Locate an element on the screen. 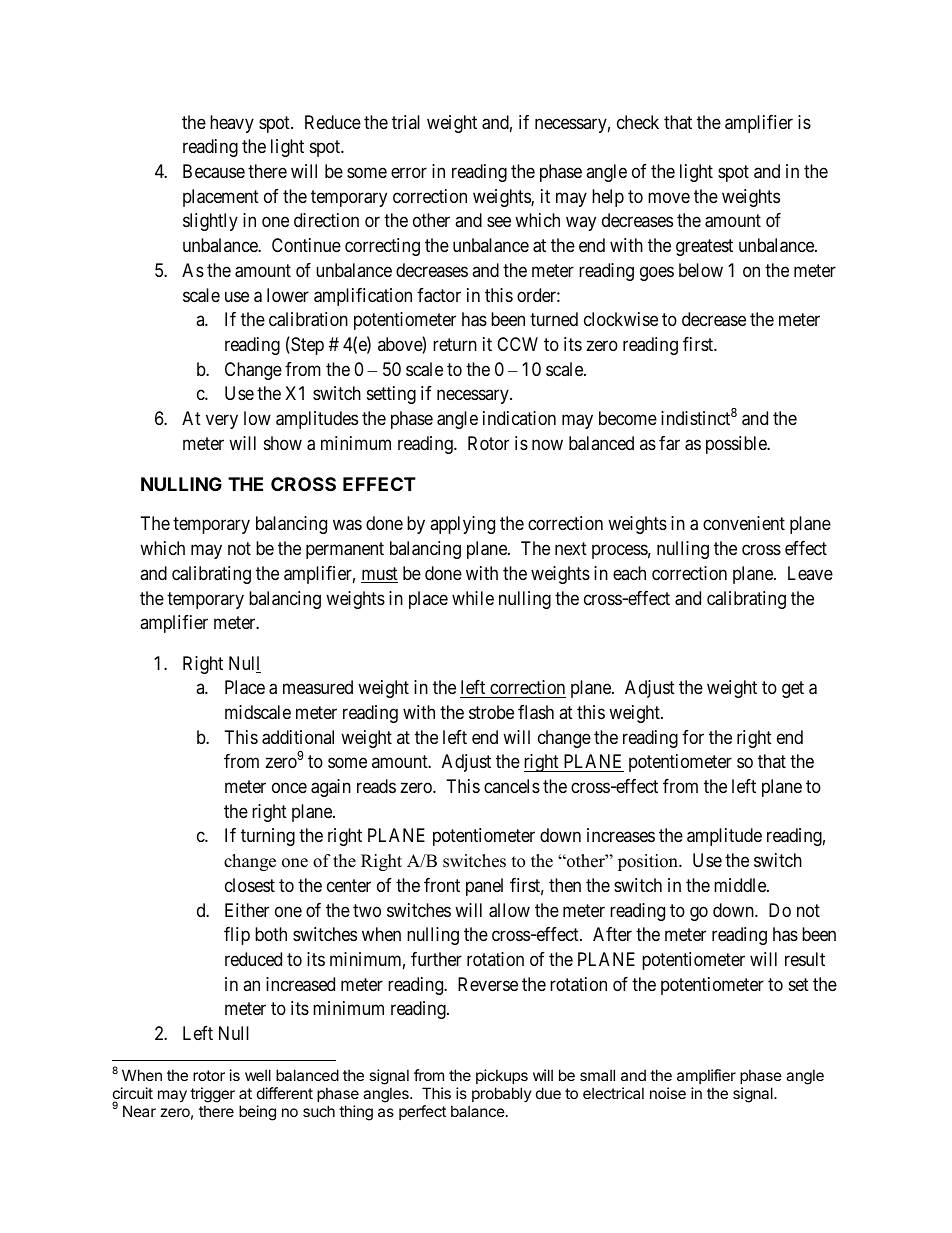 This screenshot has width=952, height=1233. panel is located at coordinates (484, 887).
